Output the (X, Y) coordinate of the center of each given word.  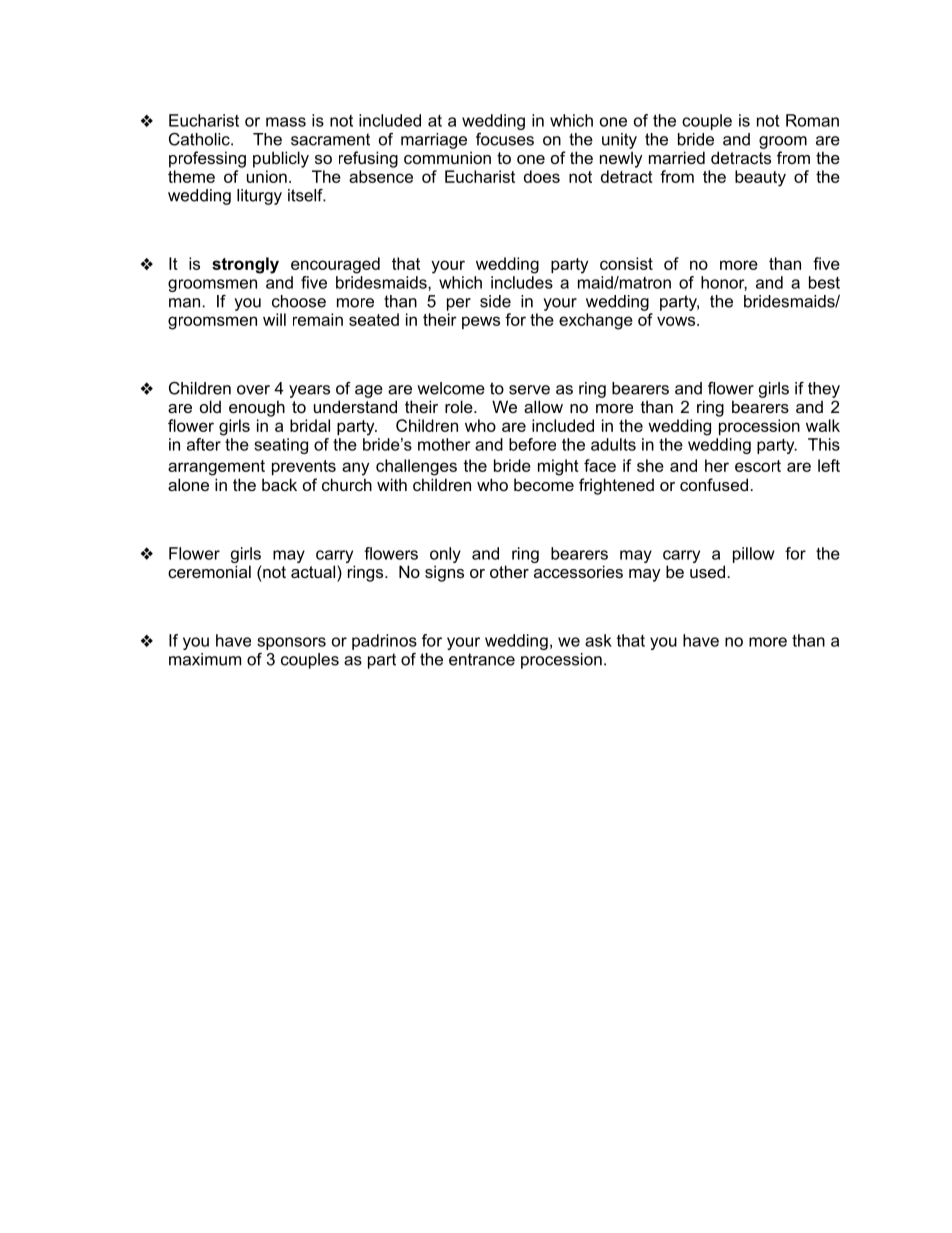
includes (522, 282)
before (532, 444)
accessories (578, 571)
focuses (505, 139)
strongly (245, 265)
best (824, 282)
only (445, 555)
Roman (812, 120)
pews (481, 322)
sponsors (291, 643)
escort (758, 466)
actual (314, 571)
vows (677, 321)
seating (281, 446)
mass (286, 122)
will (274, 319)
